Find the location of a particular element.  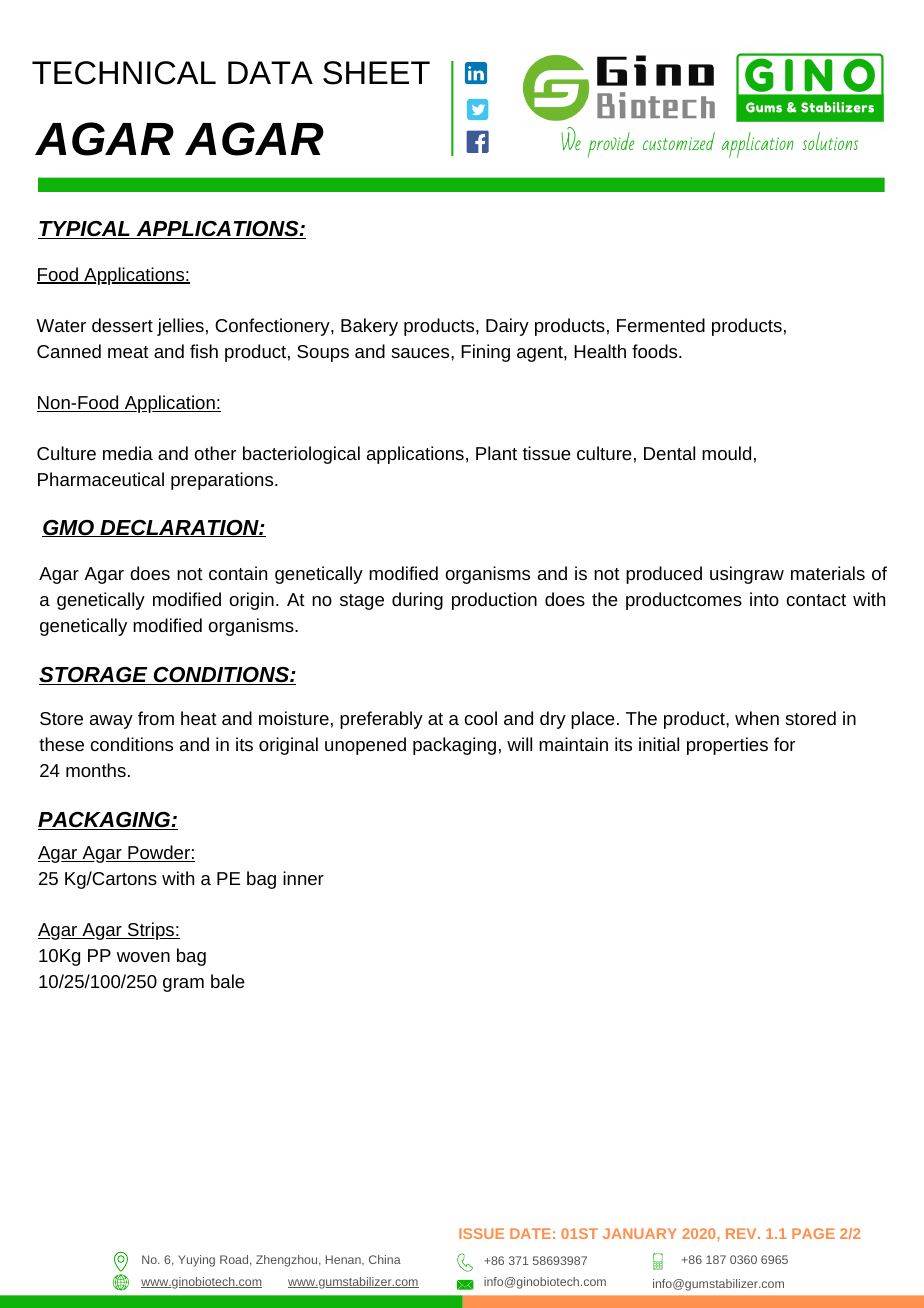

Yuying is located at coordinates (196, 1261).
